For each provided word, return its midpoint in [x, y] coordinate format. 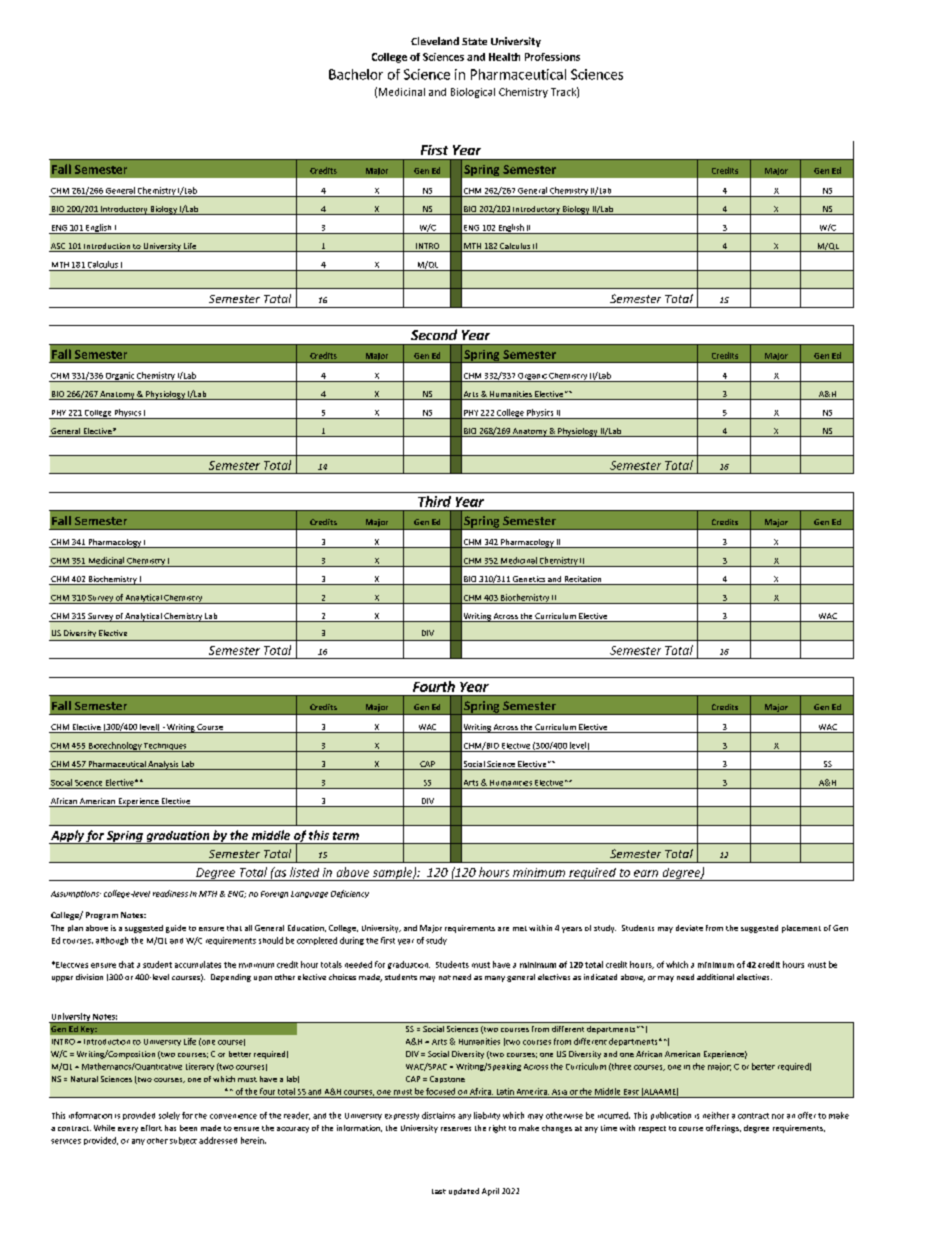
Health [504, 57]
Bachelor [356, 74]
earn [646, 873]
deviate [689, 928]
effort [151, 1128]
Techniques [165, 747]
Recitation [583, 580]
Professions [552, 57]
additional [715, 977]
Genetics [529, 580]
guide [176, 929]
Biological [473, 93]
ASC [58, 247]
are [503, 929]
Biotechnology [115, 747]
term [346, 836]
